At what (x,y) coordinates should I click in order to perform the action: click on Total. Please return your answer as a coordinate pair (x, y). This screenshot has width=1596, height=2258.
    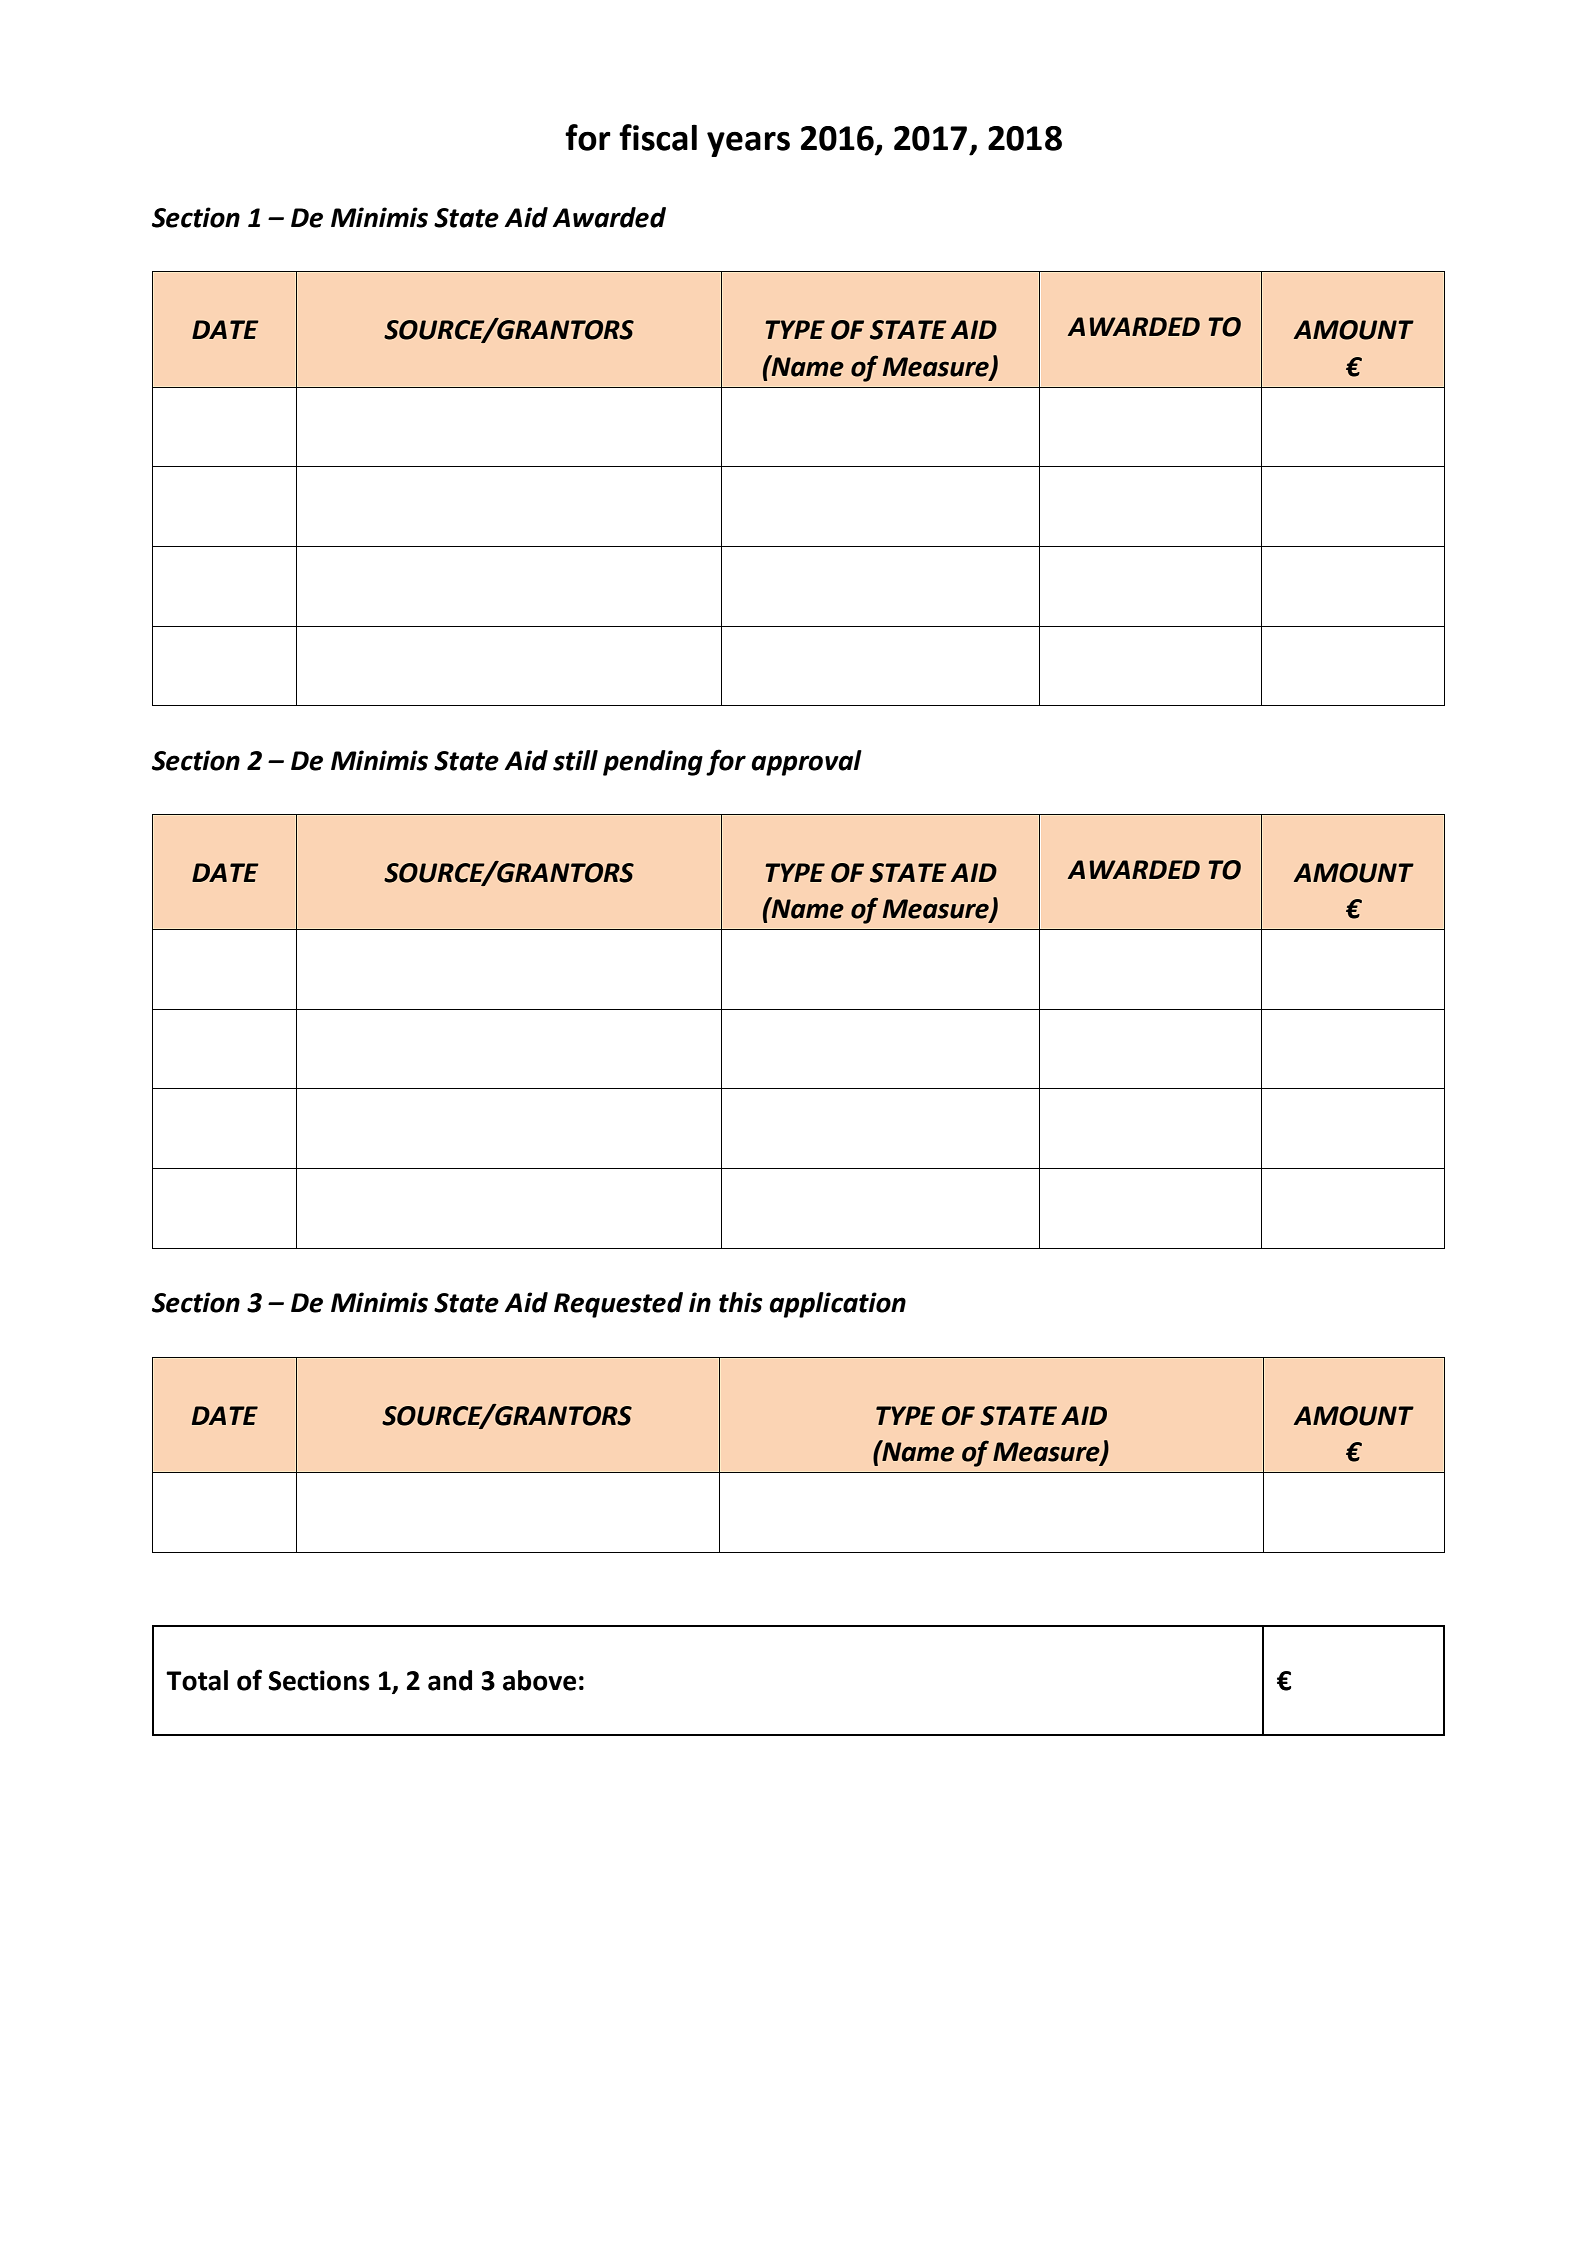
    Looking at the image, I should click on (197, 1680).
